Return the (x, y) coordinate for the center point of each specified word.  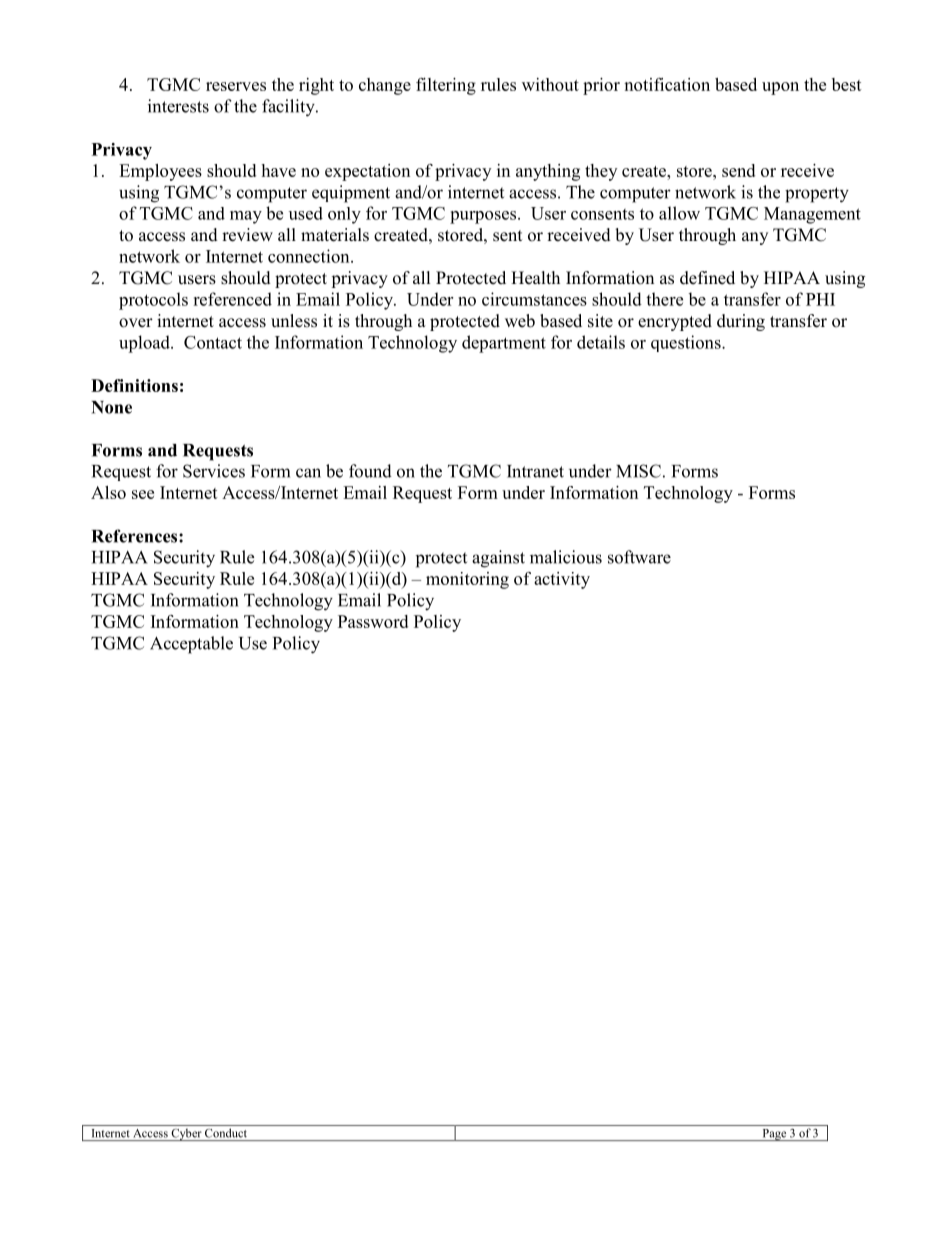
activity (562, 580)
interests (178, 106)
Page (774, 1135)
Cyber (186, 1135)
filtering (446, 86)
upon (780, 88)
